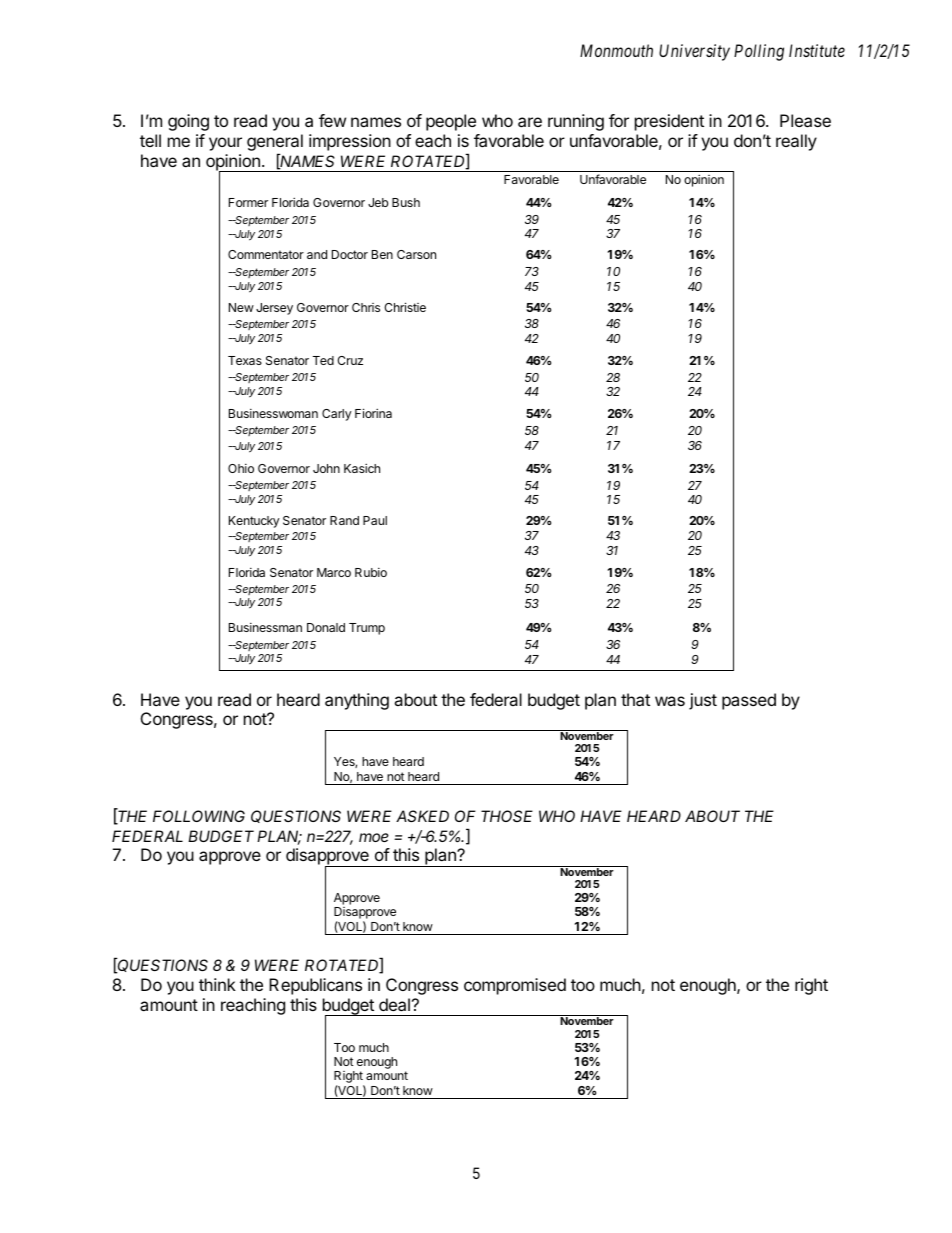  I want to click on think, so click(217, 984).
